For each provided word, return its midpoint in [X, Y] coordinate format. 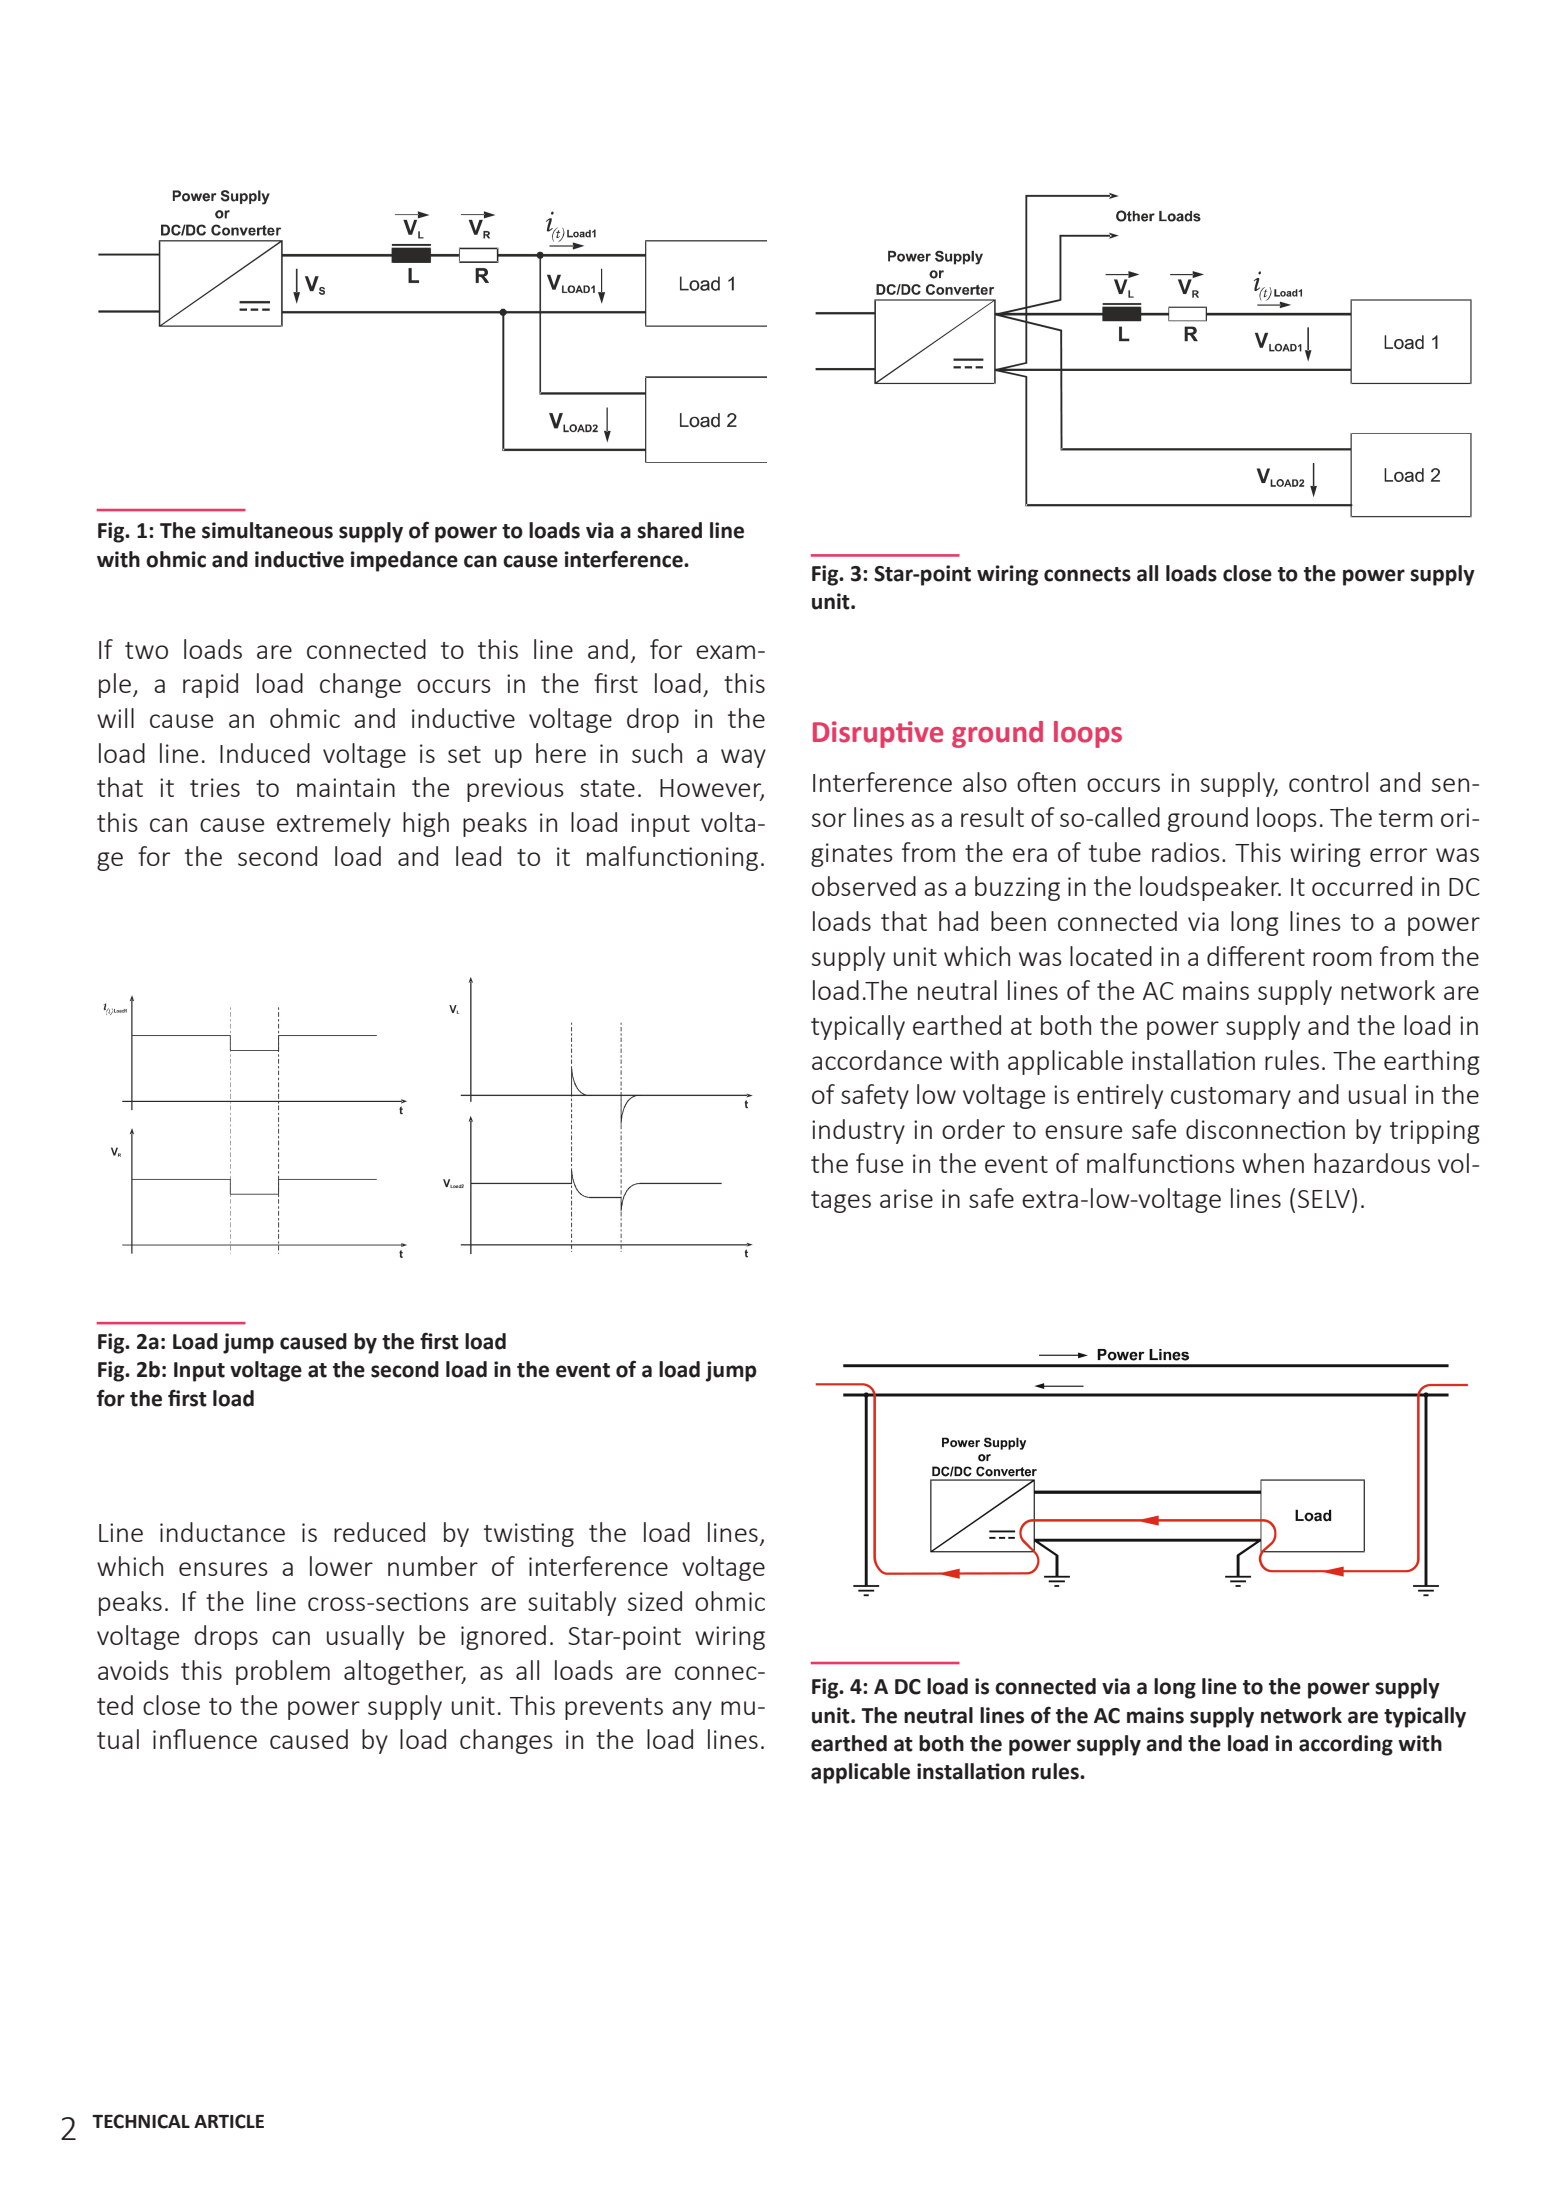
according [1346, 1745]
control [1328, 782]
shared [669, 530]
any [692, 1710]
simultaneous [267, 530]
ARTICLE [229, 2121]
